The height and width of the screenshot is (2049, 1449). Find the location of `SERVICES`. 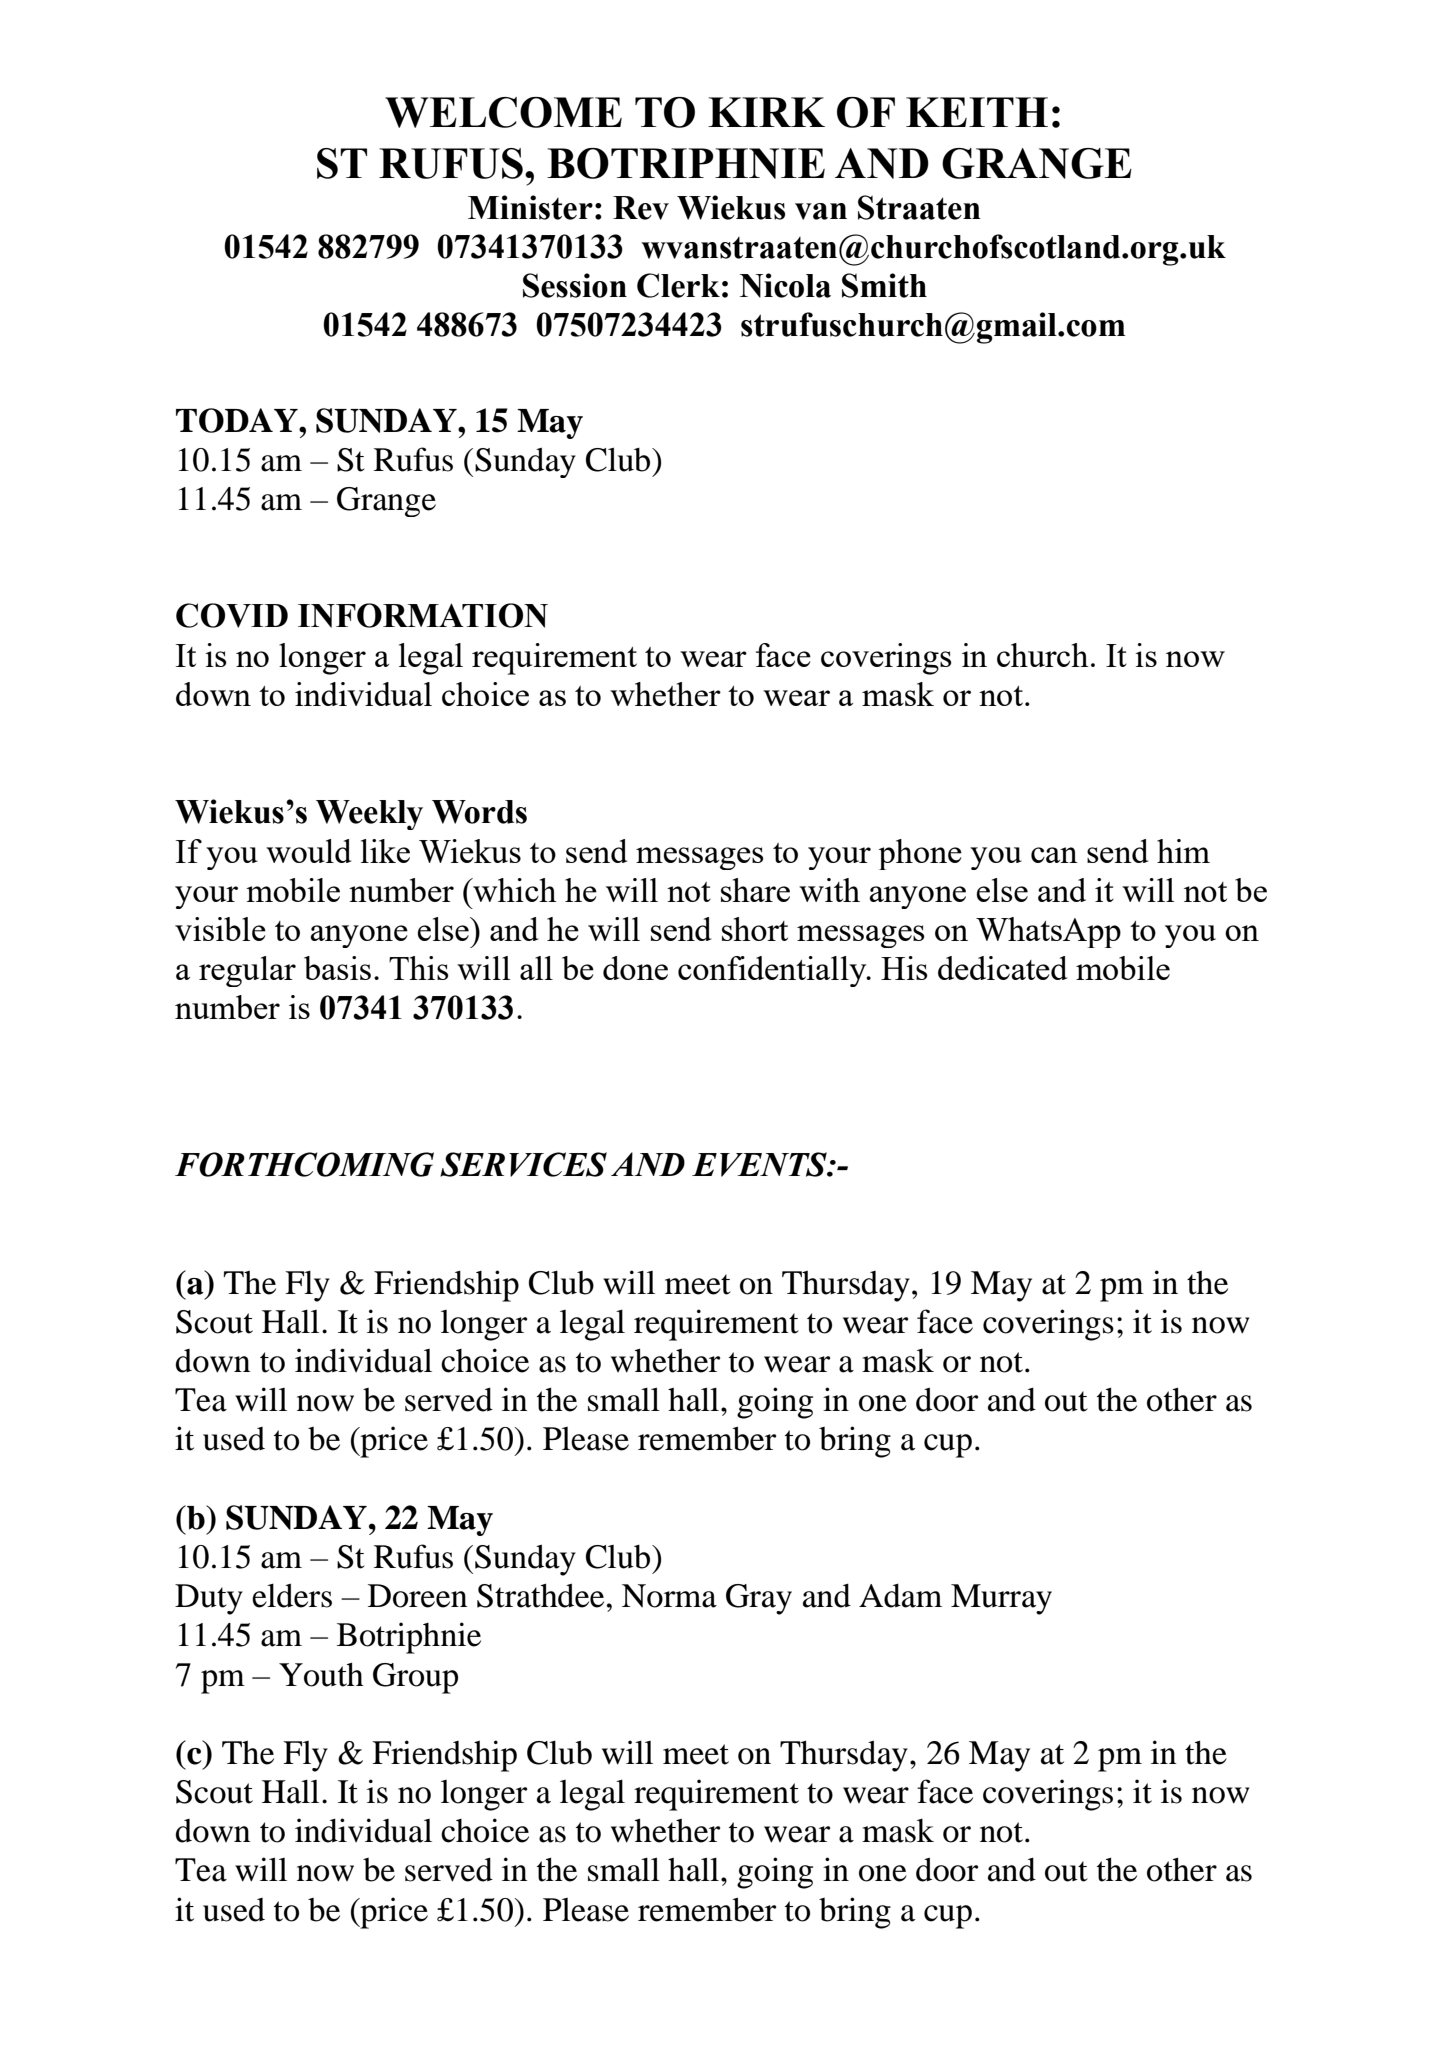

SERVICES is located at coordinates (523, 1164).
